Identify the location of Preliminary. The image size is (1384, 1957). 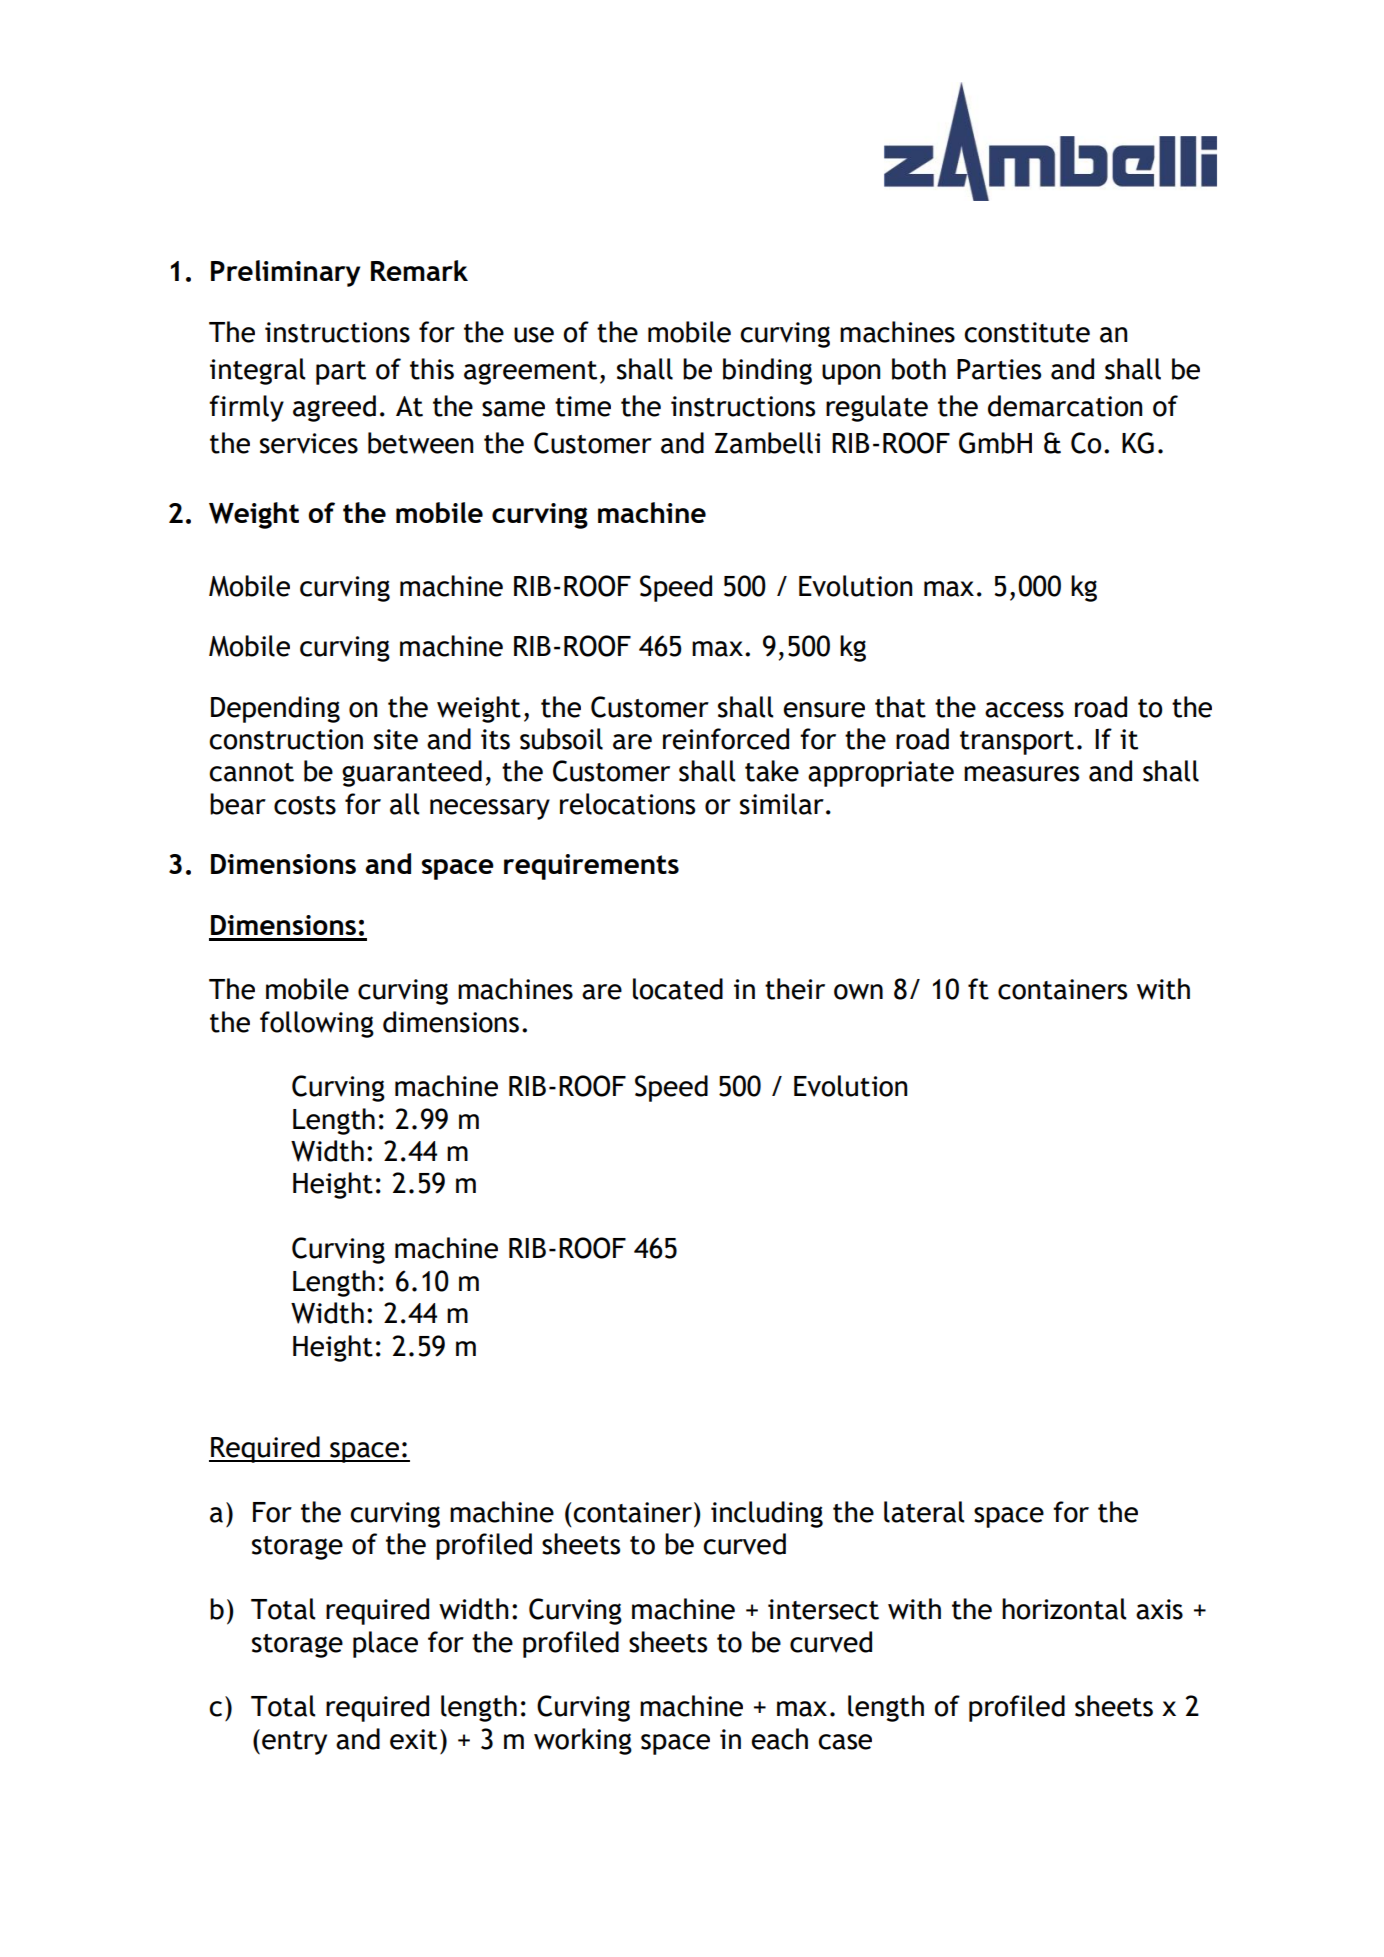
(285, 273).
